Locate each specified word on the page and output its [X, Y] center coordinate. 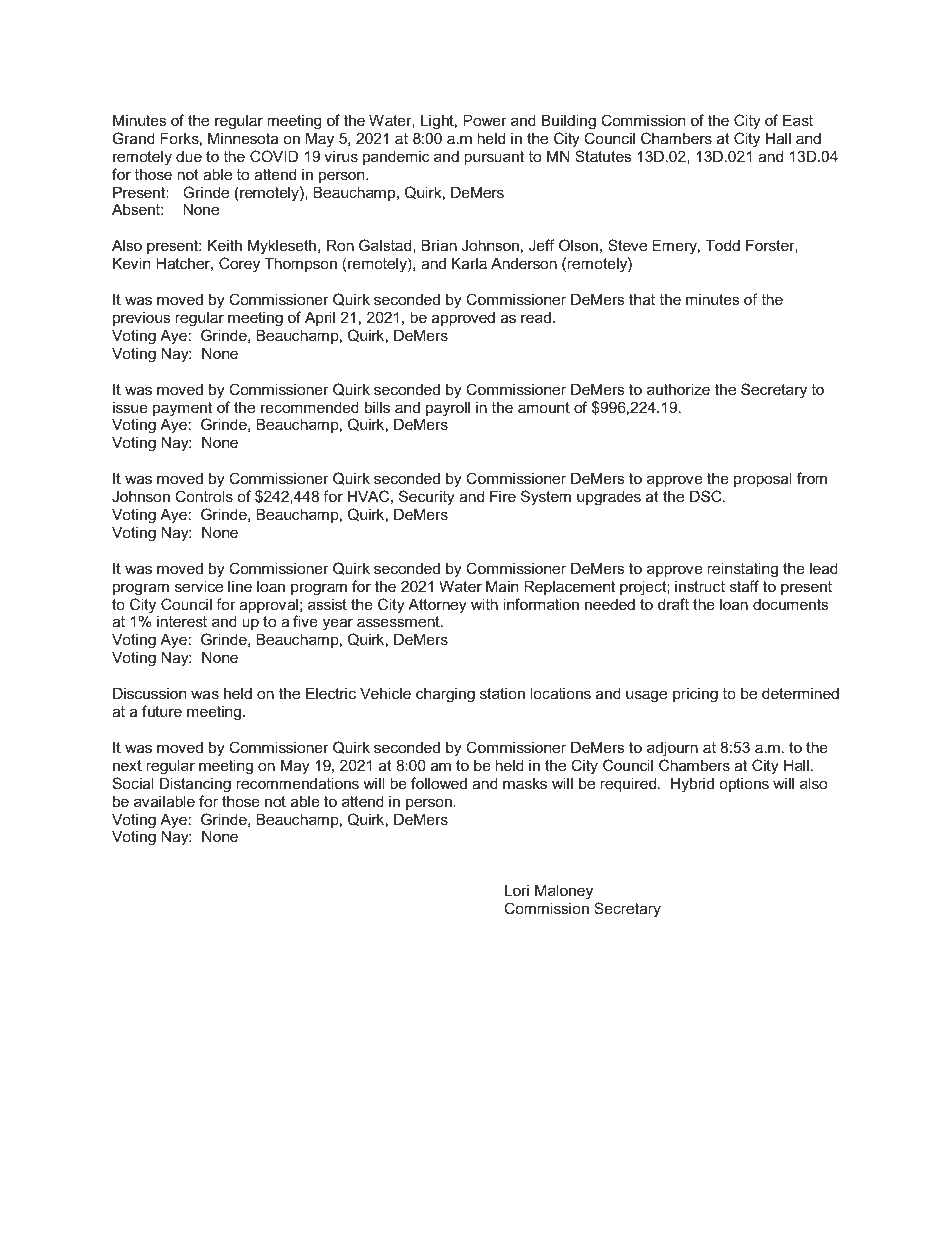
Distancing [195, 785]
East [798, 120]
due [189, 156]
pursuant [494, 158]
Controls [204, 496]
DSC [707, 496]
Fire [503, 496]
